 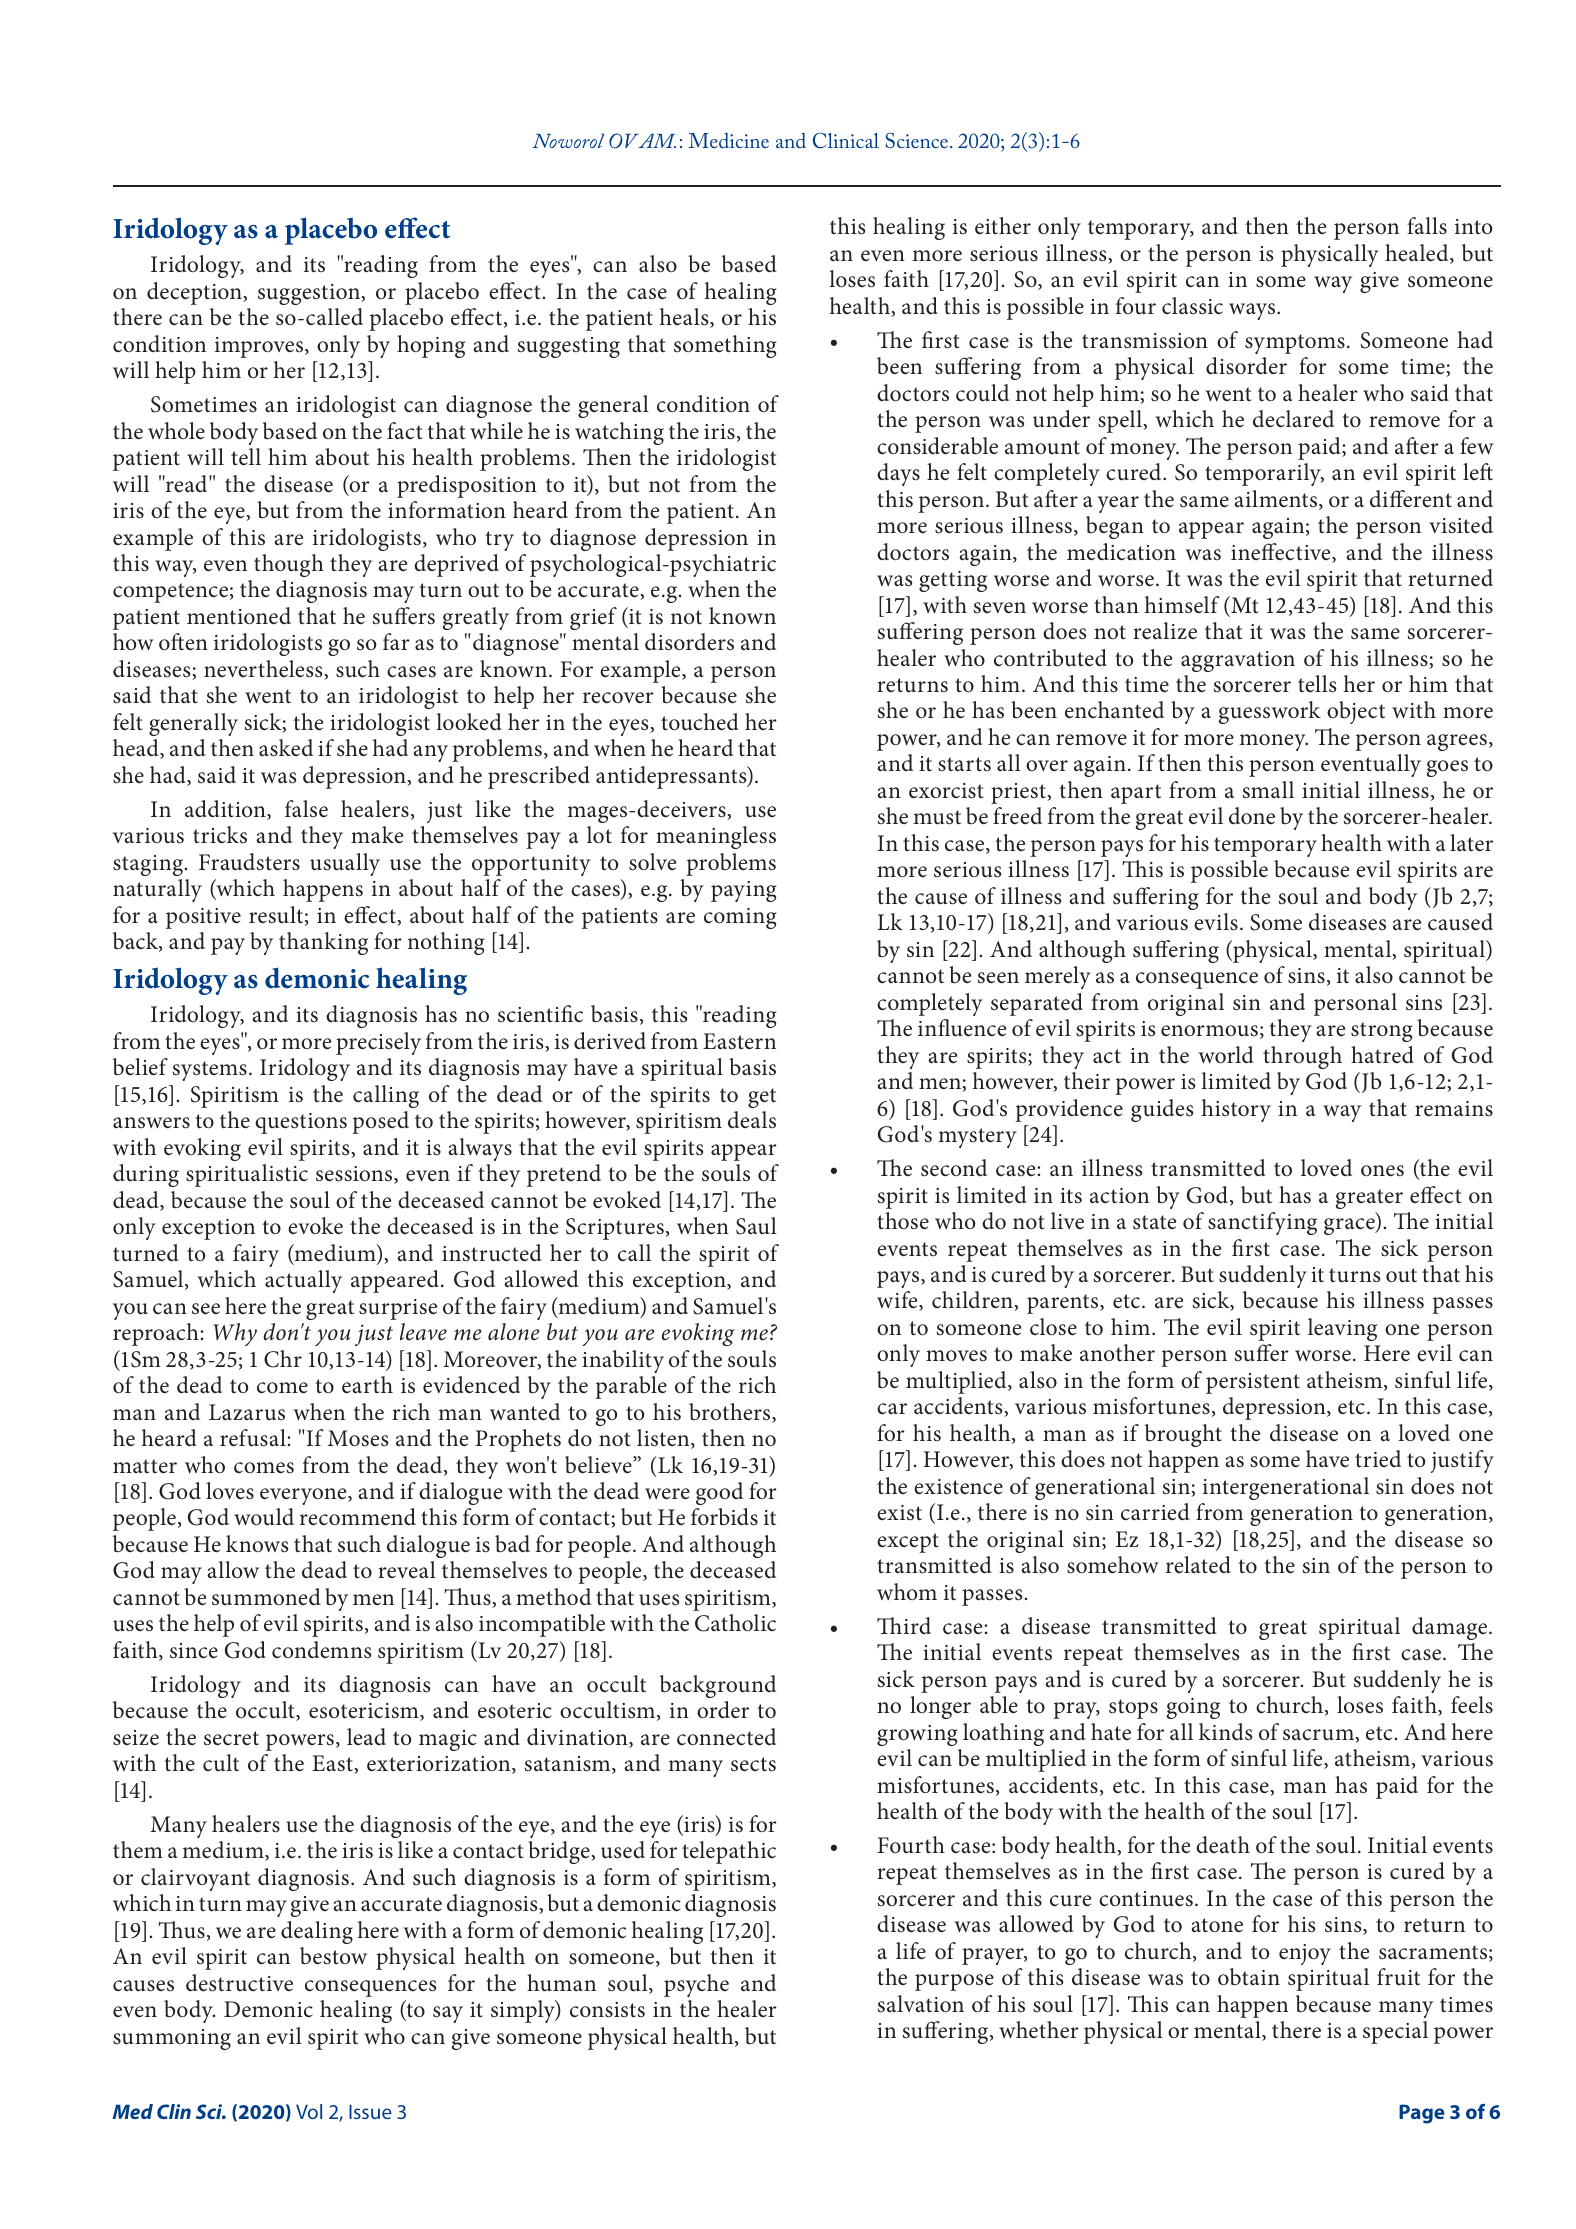 What do you see at coordinates (1236, 1110) in the document?
I see `history` at bounding box center [1236, 1110].
